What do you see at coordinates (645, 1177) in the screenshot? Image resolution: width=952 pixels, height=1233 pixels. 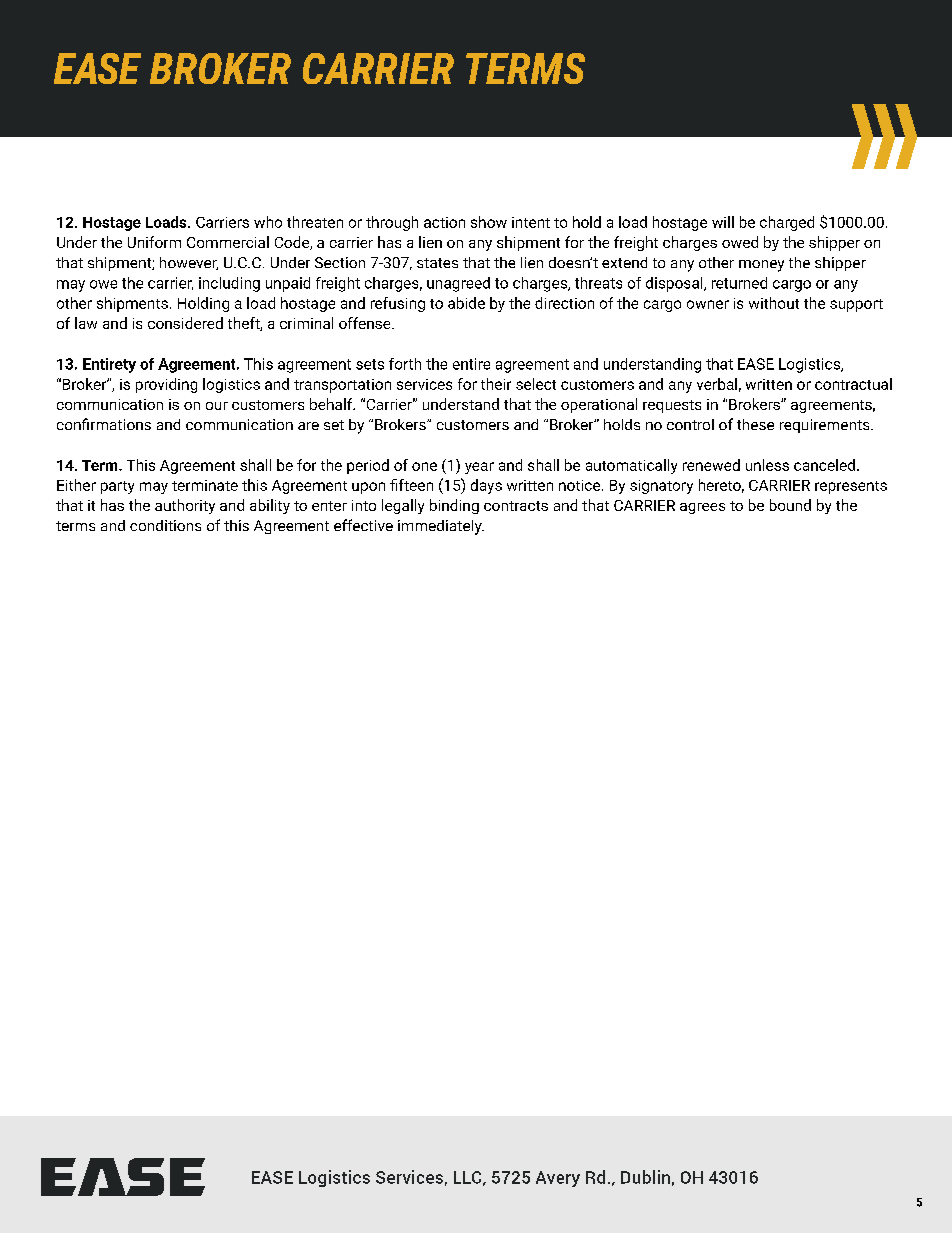 I see `Dublin` at bounding box center [645, 1177].
